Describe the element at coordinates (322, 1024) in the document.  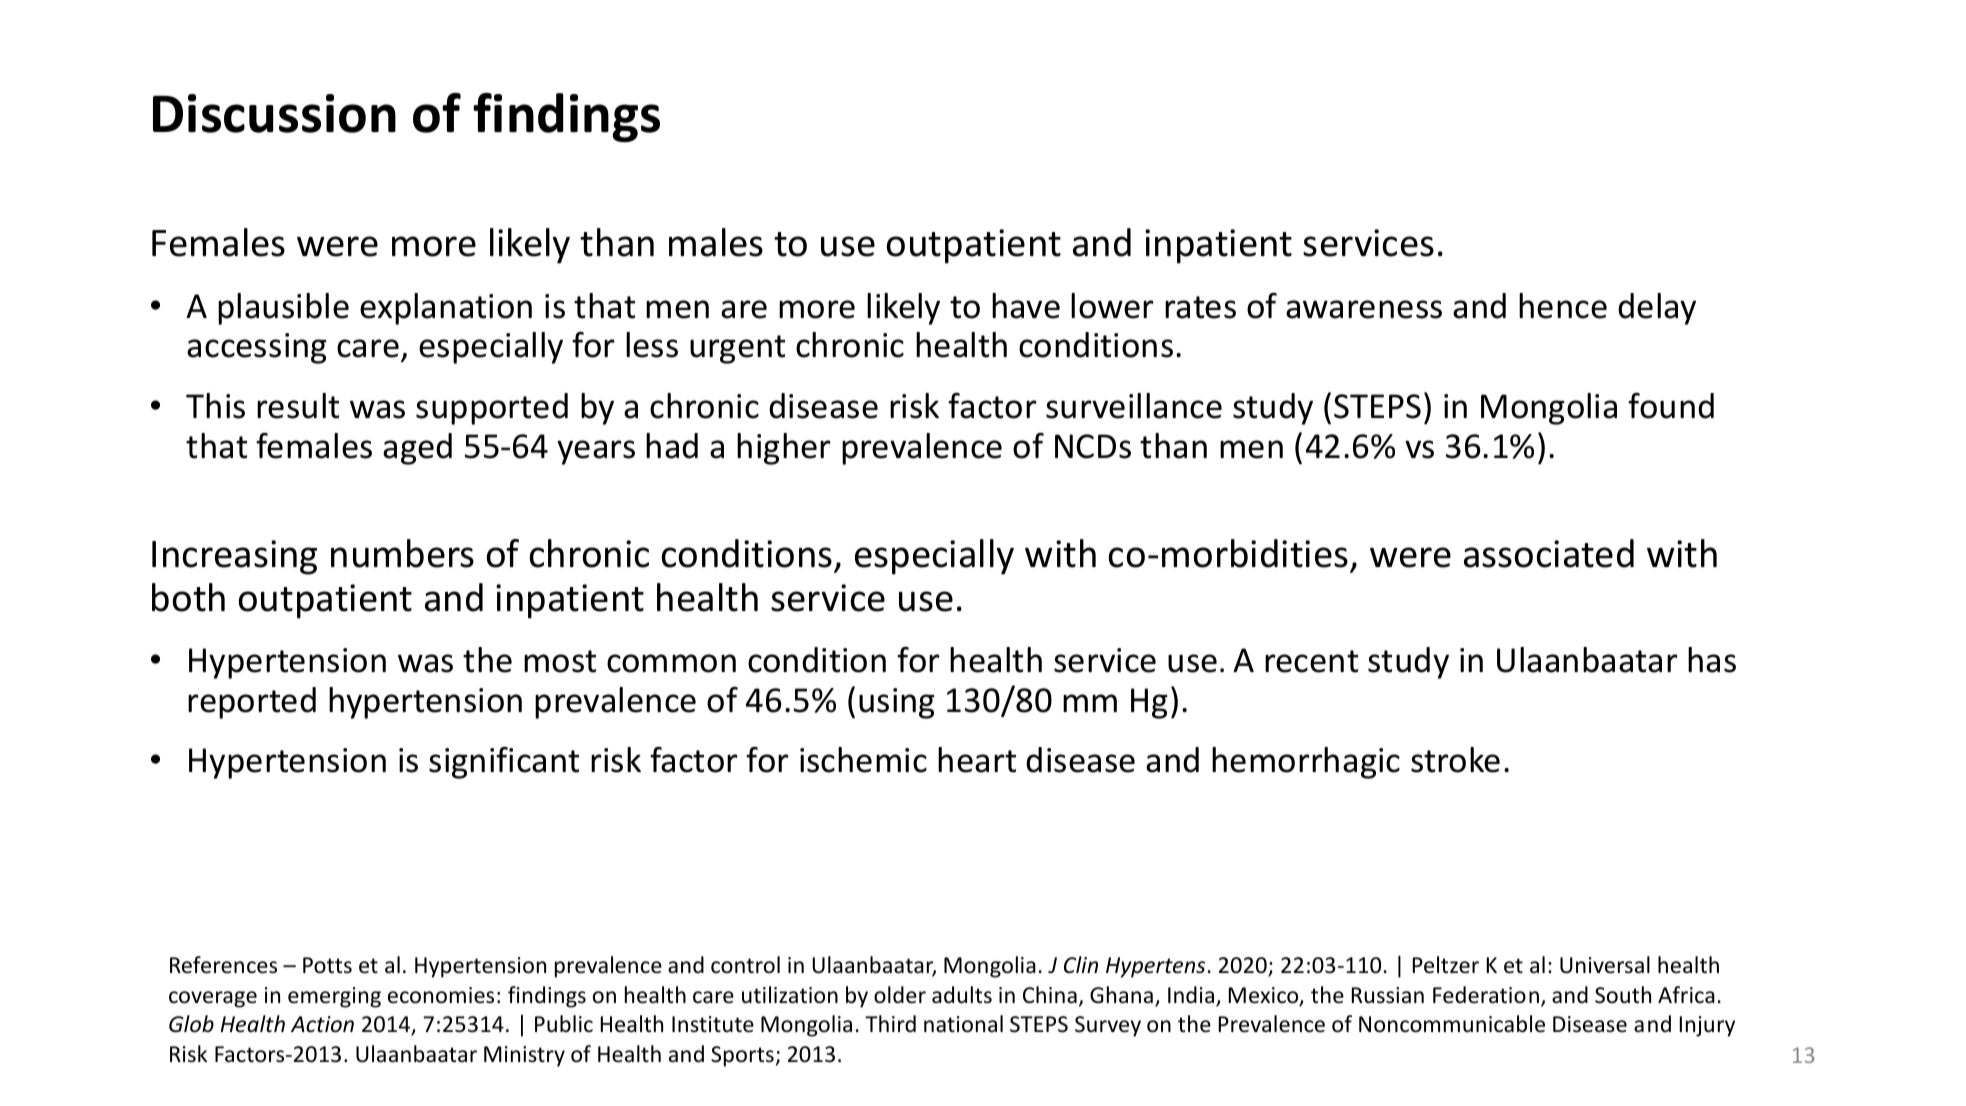
I see `Action` at that location.
